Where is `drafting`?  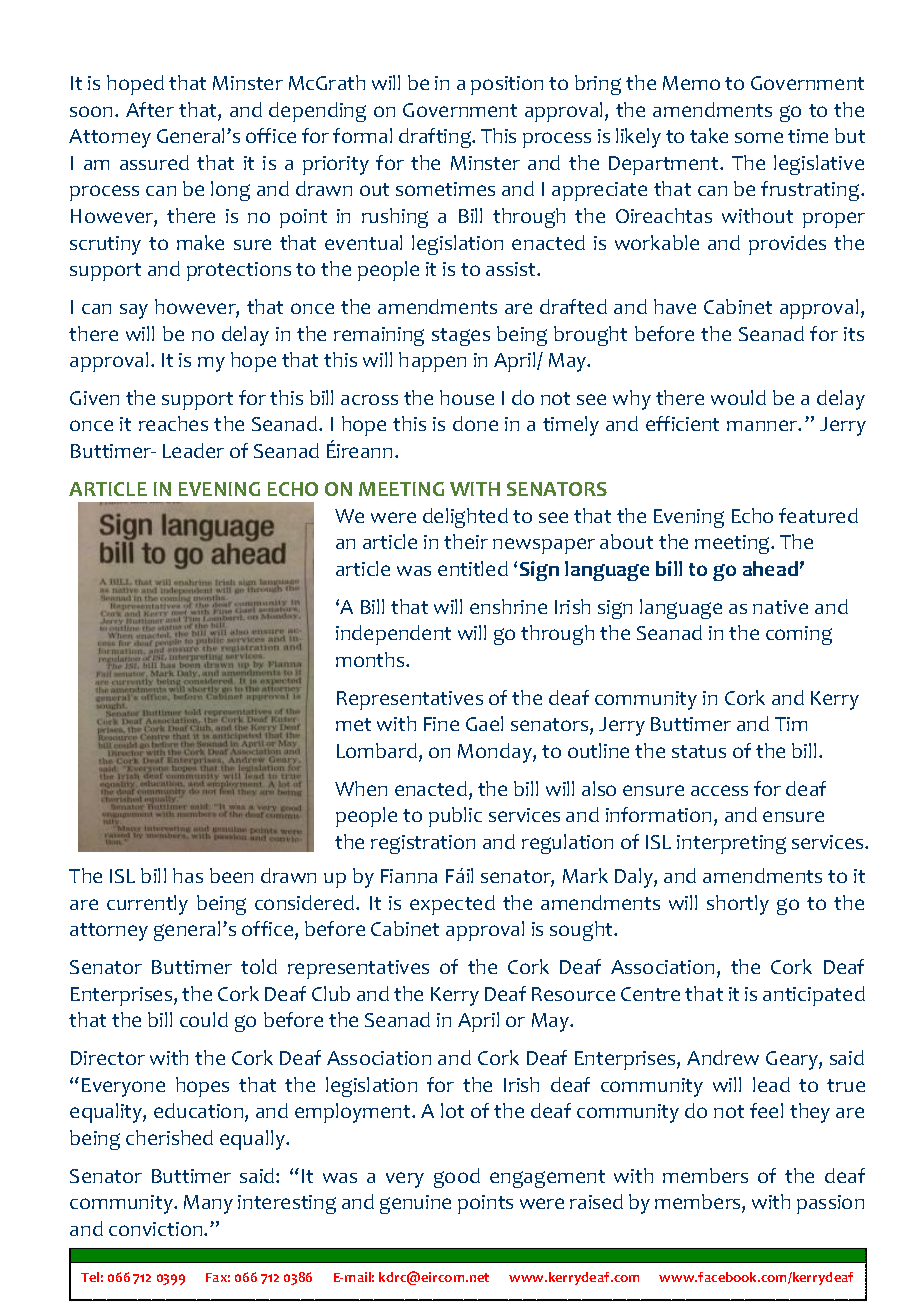 drafting is located at coordinates (436, 138).
